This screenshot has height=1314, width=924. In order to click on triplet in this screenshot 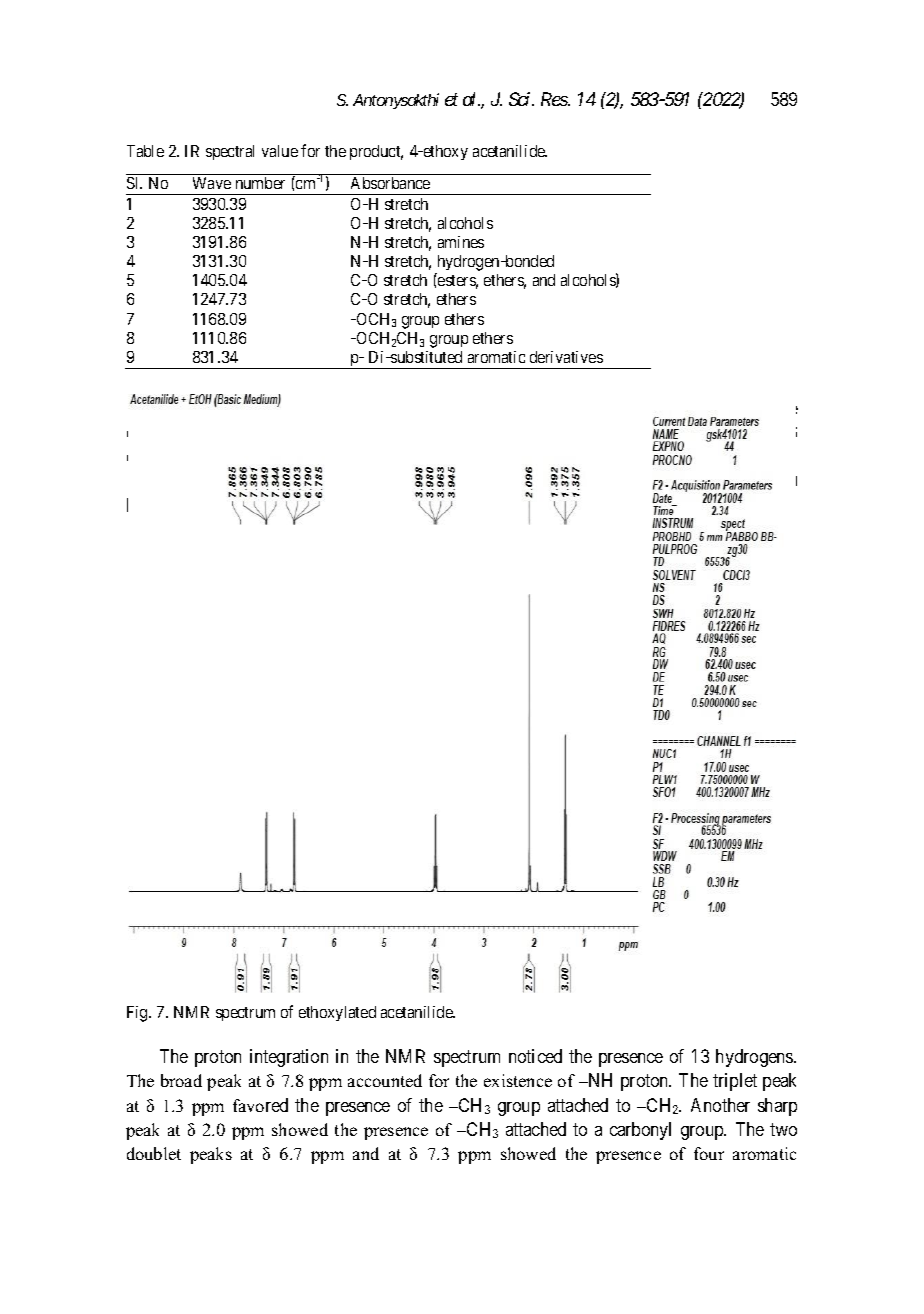, I will do `click(735, 1082)`.
